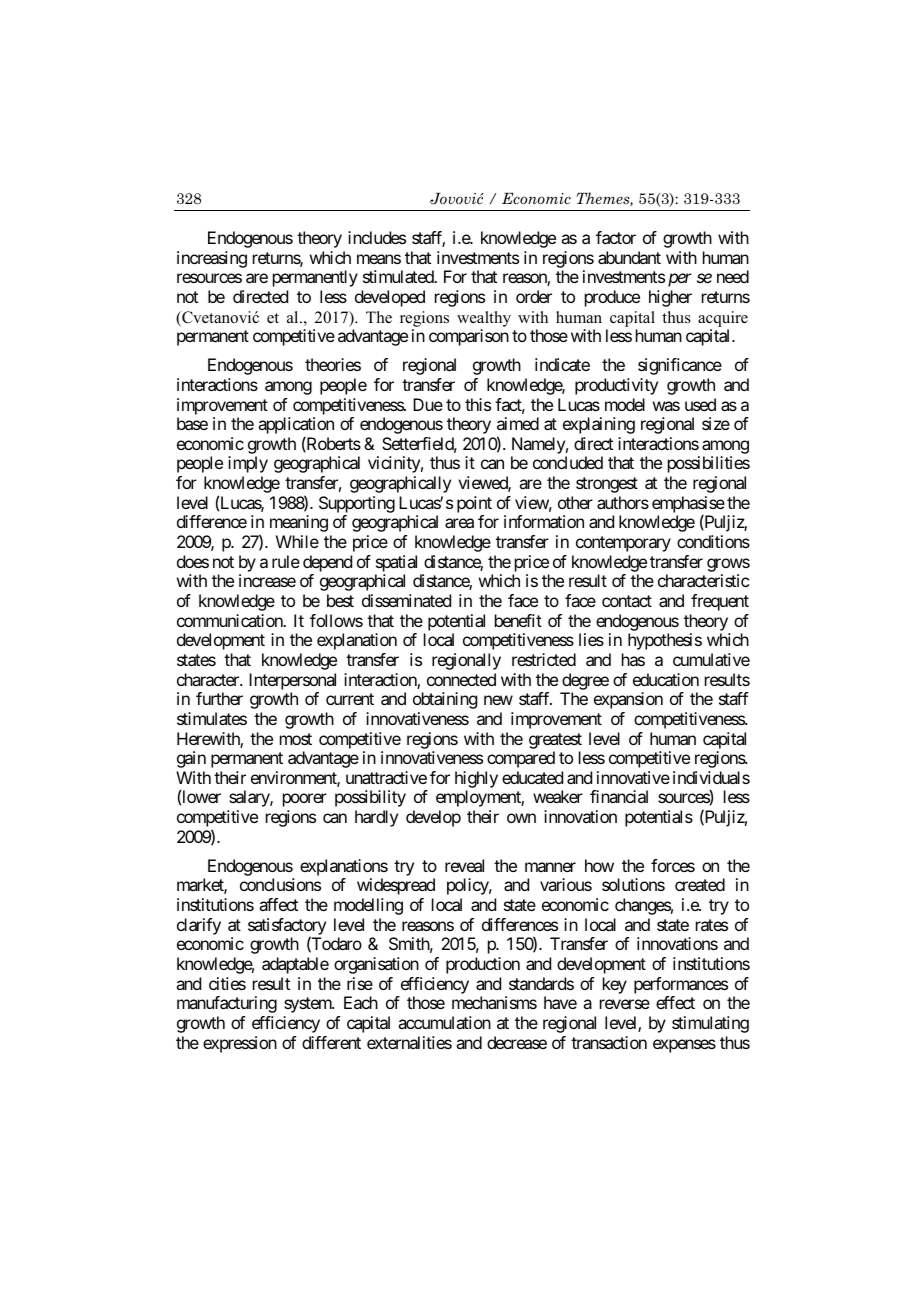  I want to click on accumulation, so click(444, 1022).
